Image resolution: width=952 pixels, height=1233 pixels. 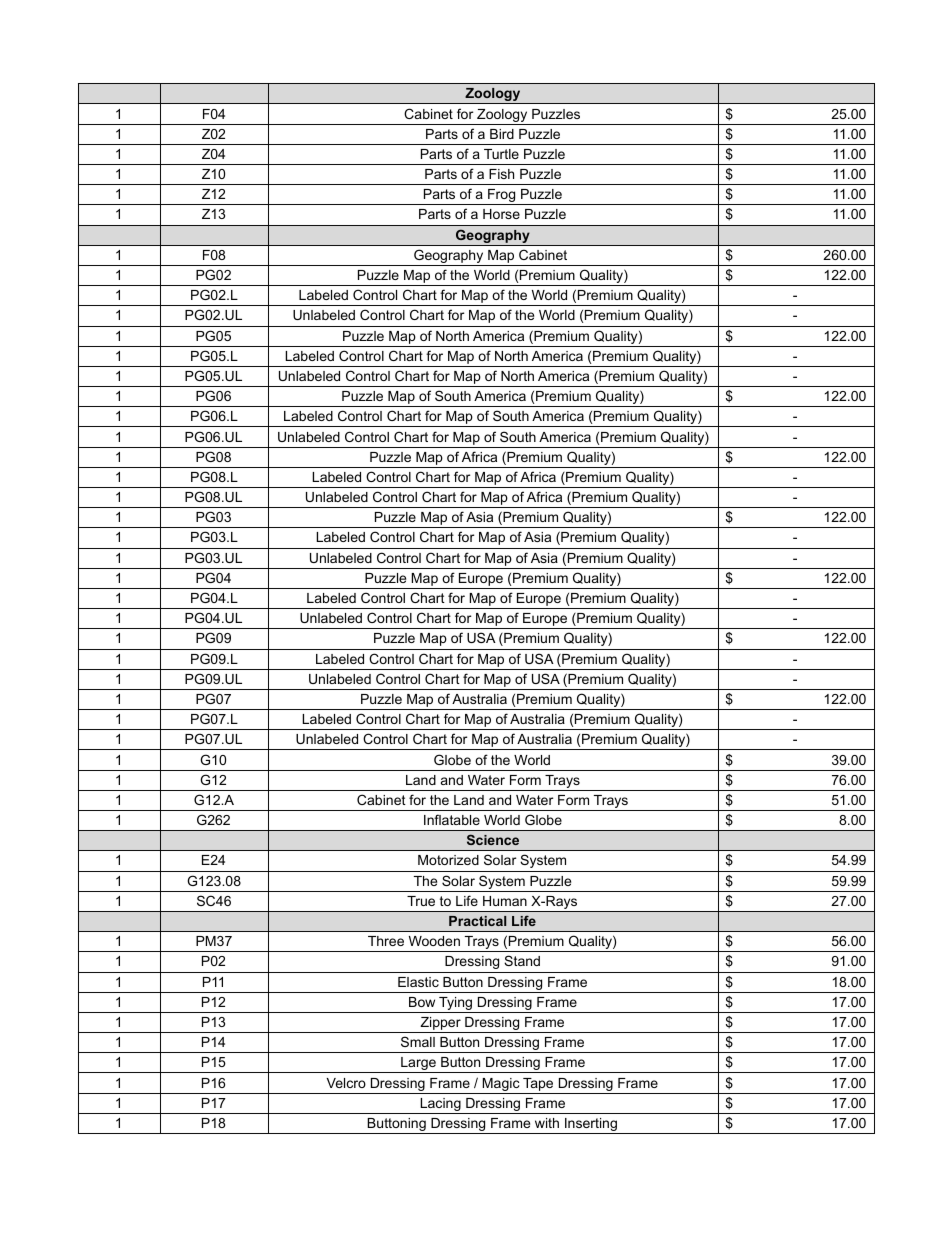 I want to click on Fish, so click(x=501, y=174).
